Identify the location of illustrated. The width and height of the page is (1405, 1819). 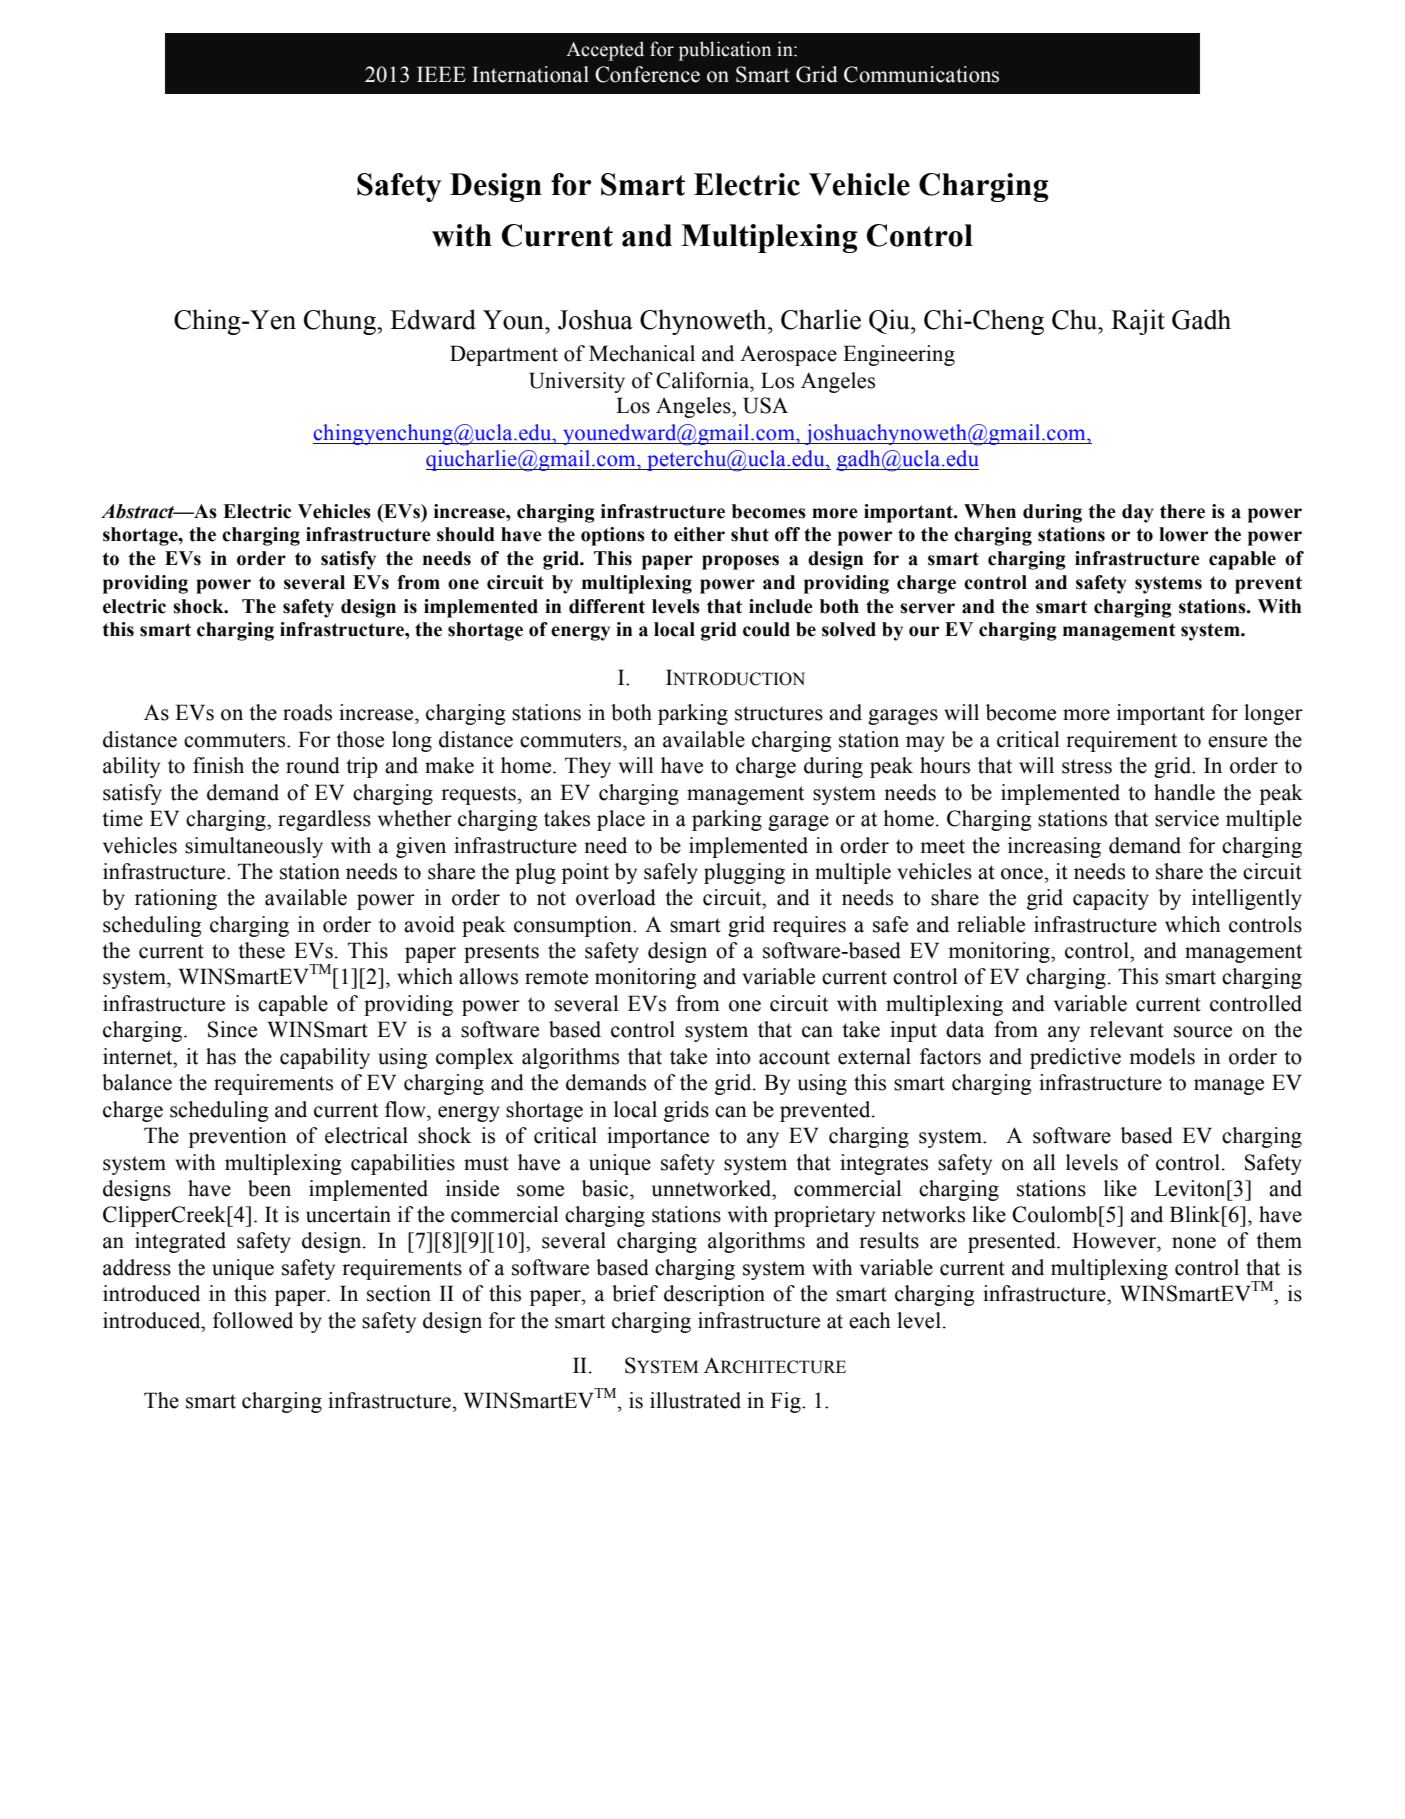
(695, 1400).
